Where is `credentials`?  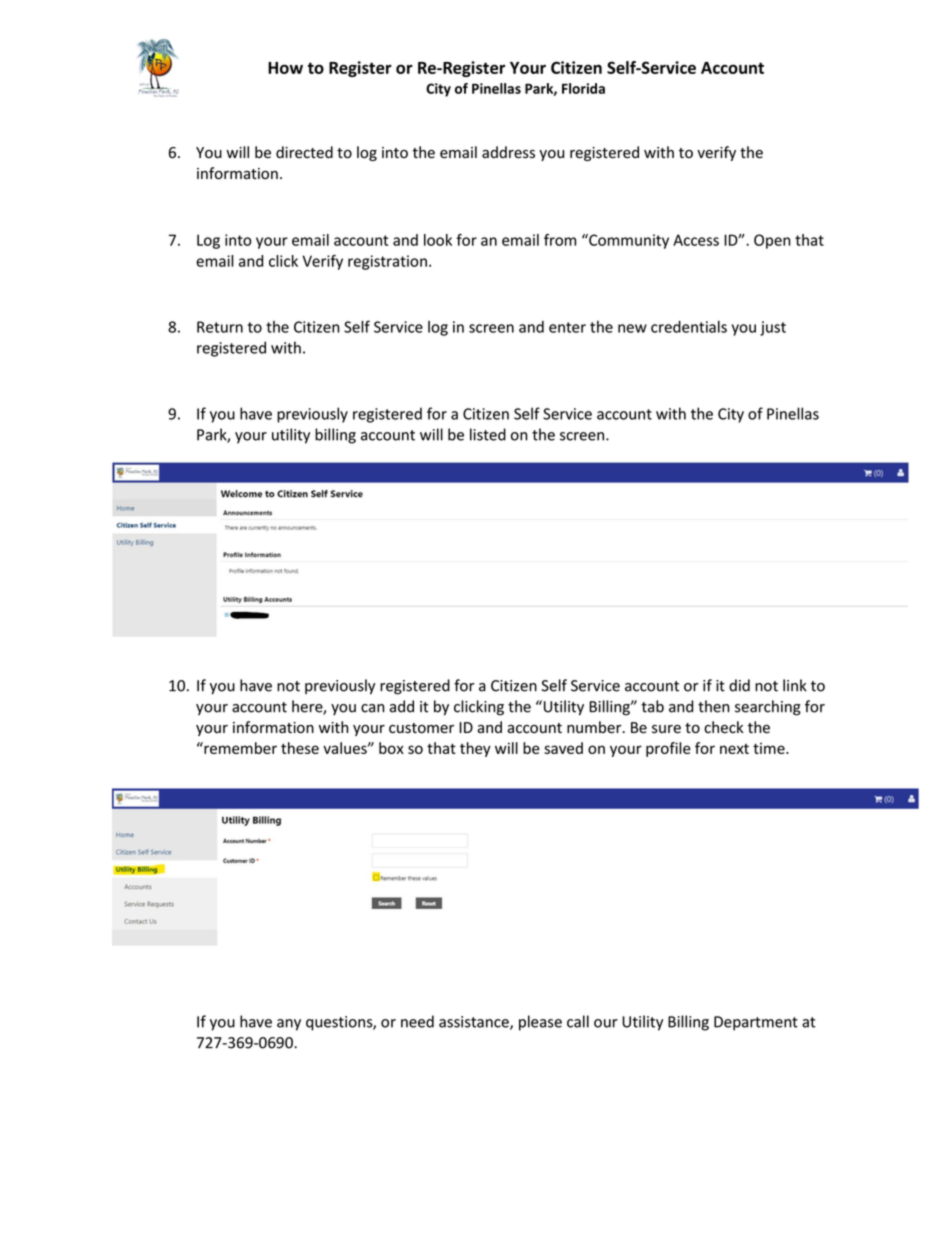
credentials is located at coordinates (689, 327).
